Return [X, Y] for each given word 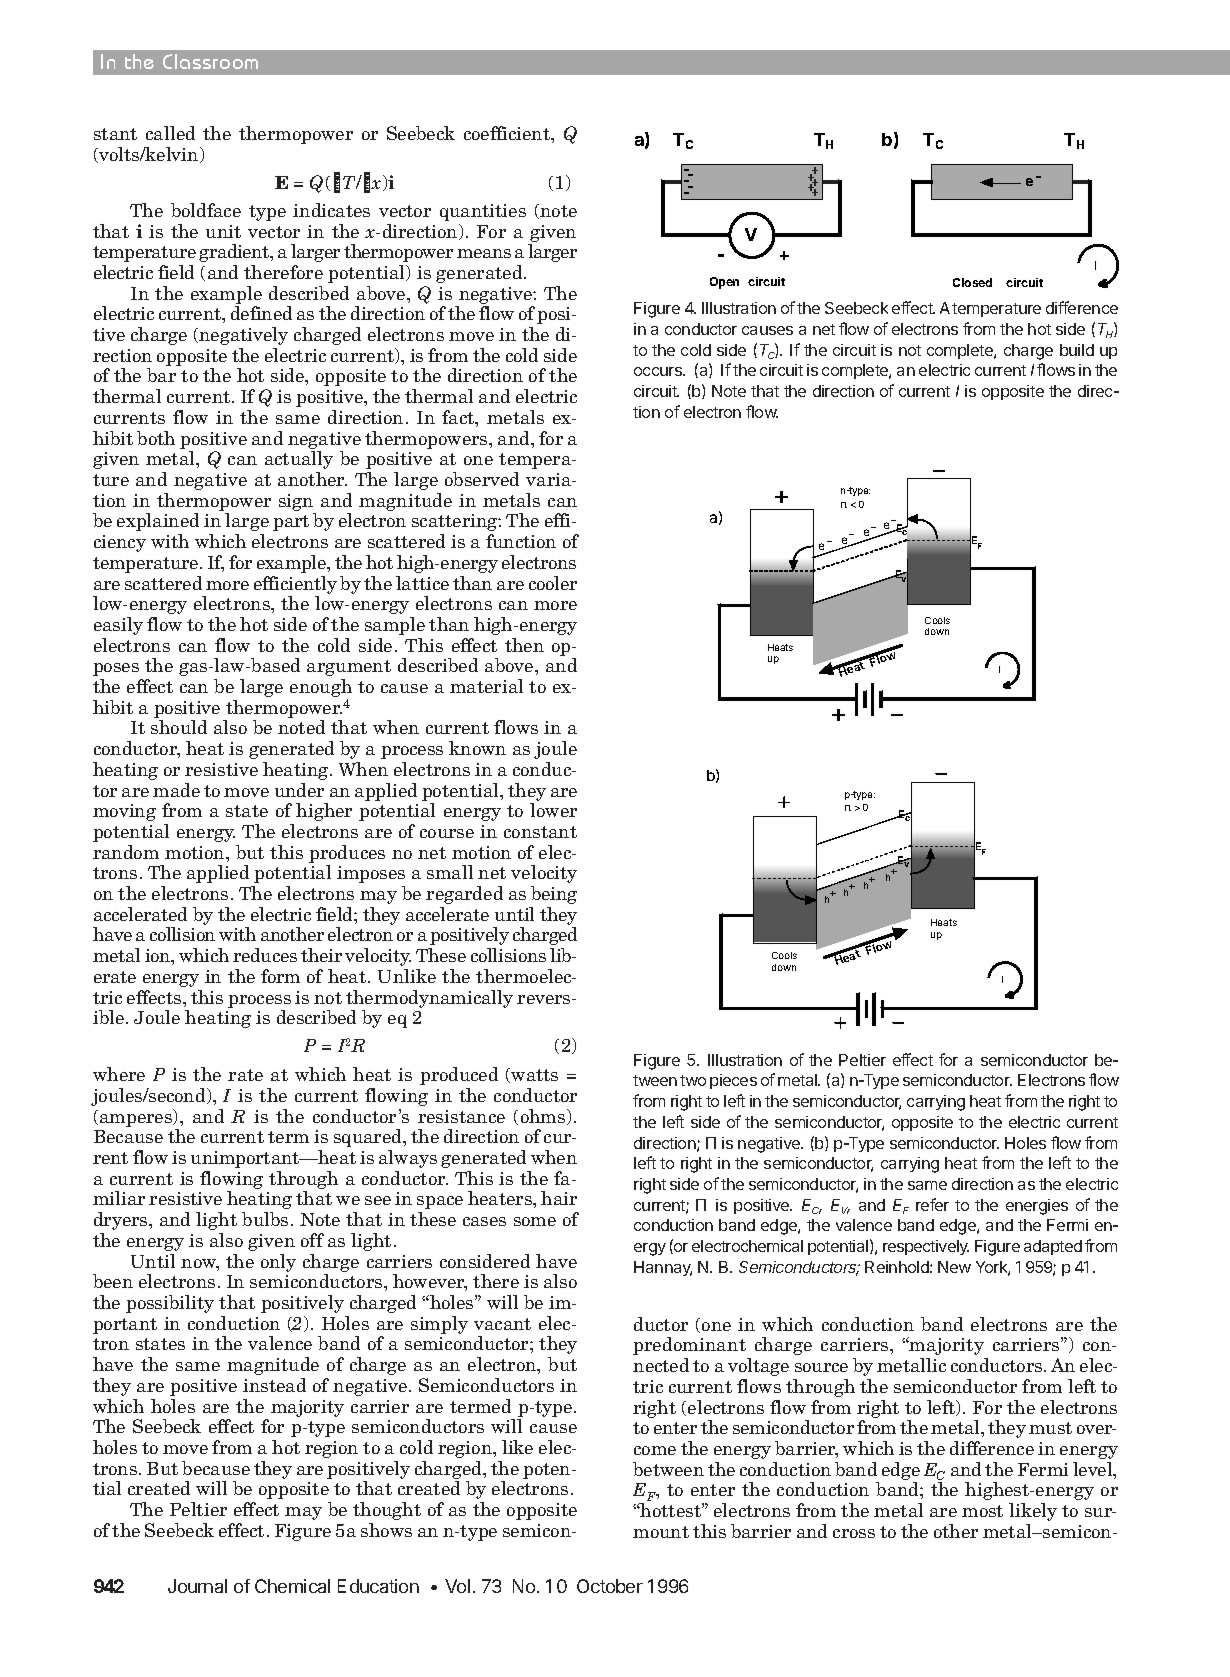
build [1077, 350]
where [119, 1074]
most [982, 1511]
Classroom [210, 61]
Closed [972, 282]
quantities [483, 212]
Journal [197, 1586]
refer [932, 1204]
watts [533, 1075]
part [291, 523]
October [610, 1586]
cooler [553, 583]
